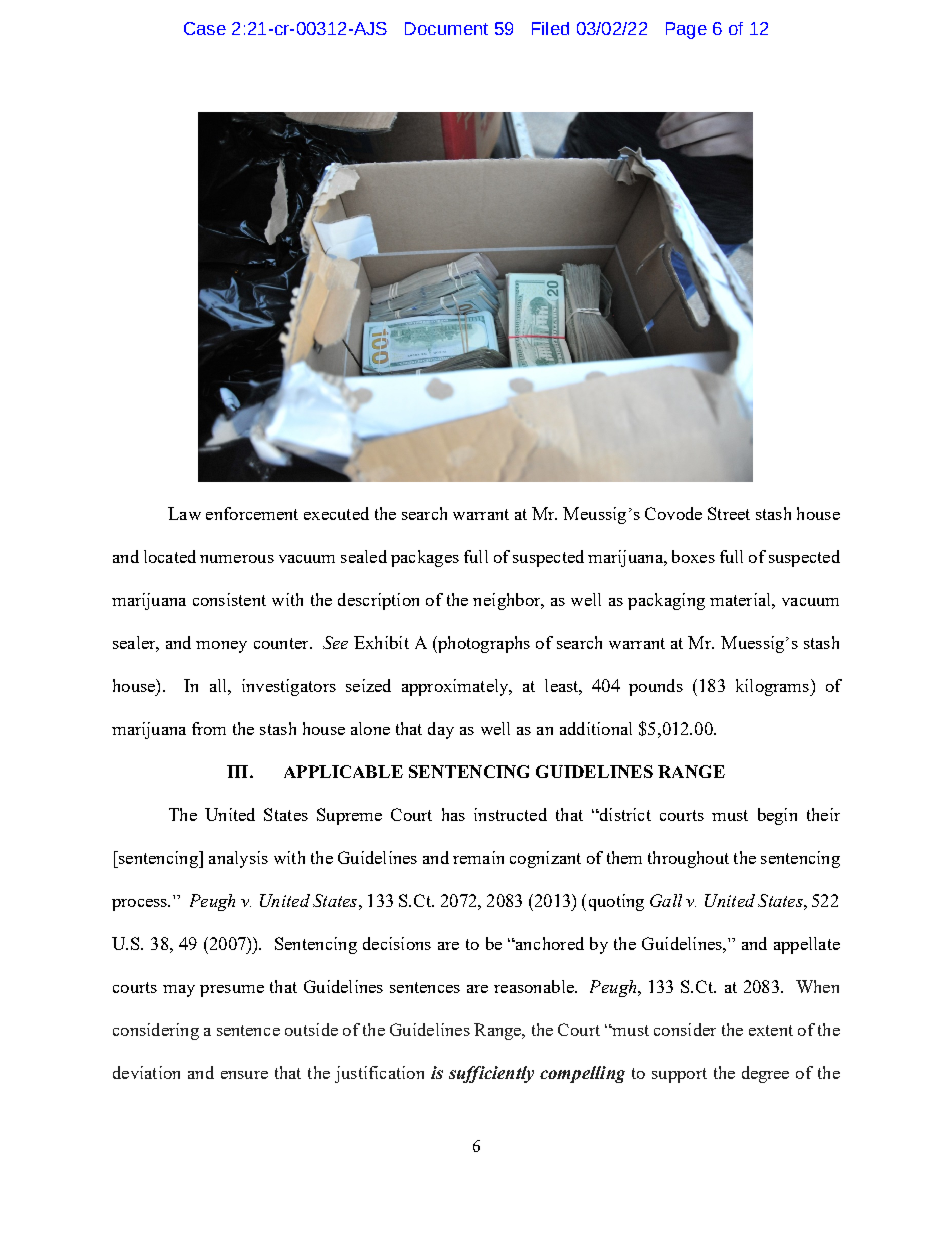 The height and width of the document is (1233, 952). Describe the element at coordinates (491, 1074) in the document. I see `sufficiently` at that location.
